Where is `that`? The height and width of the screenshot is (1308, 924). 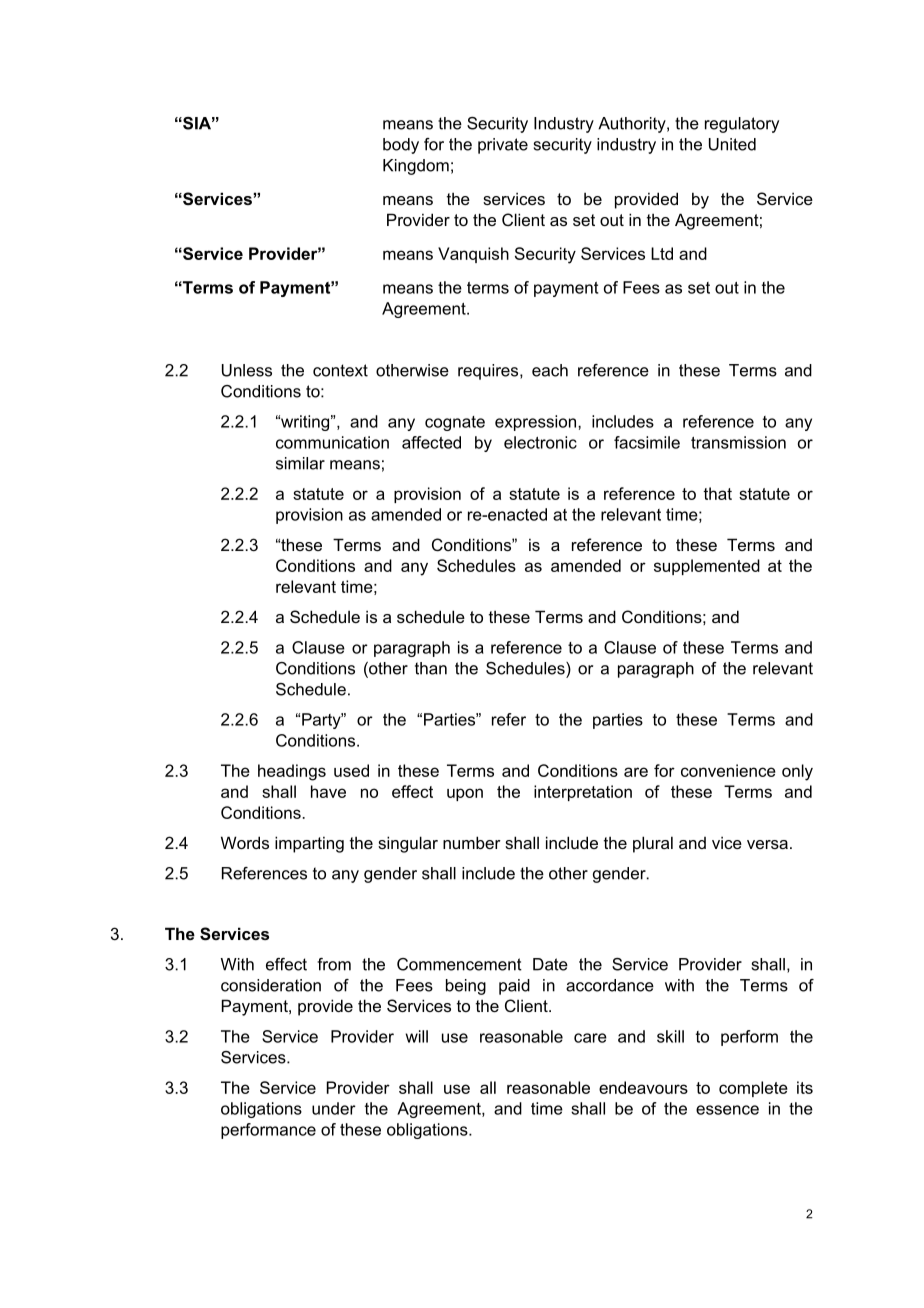 that is located at coordinates (717, 493).
